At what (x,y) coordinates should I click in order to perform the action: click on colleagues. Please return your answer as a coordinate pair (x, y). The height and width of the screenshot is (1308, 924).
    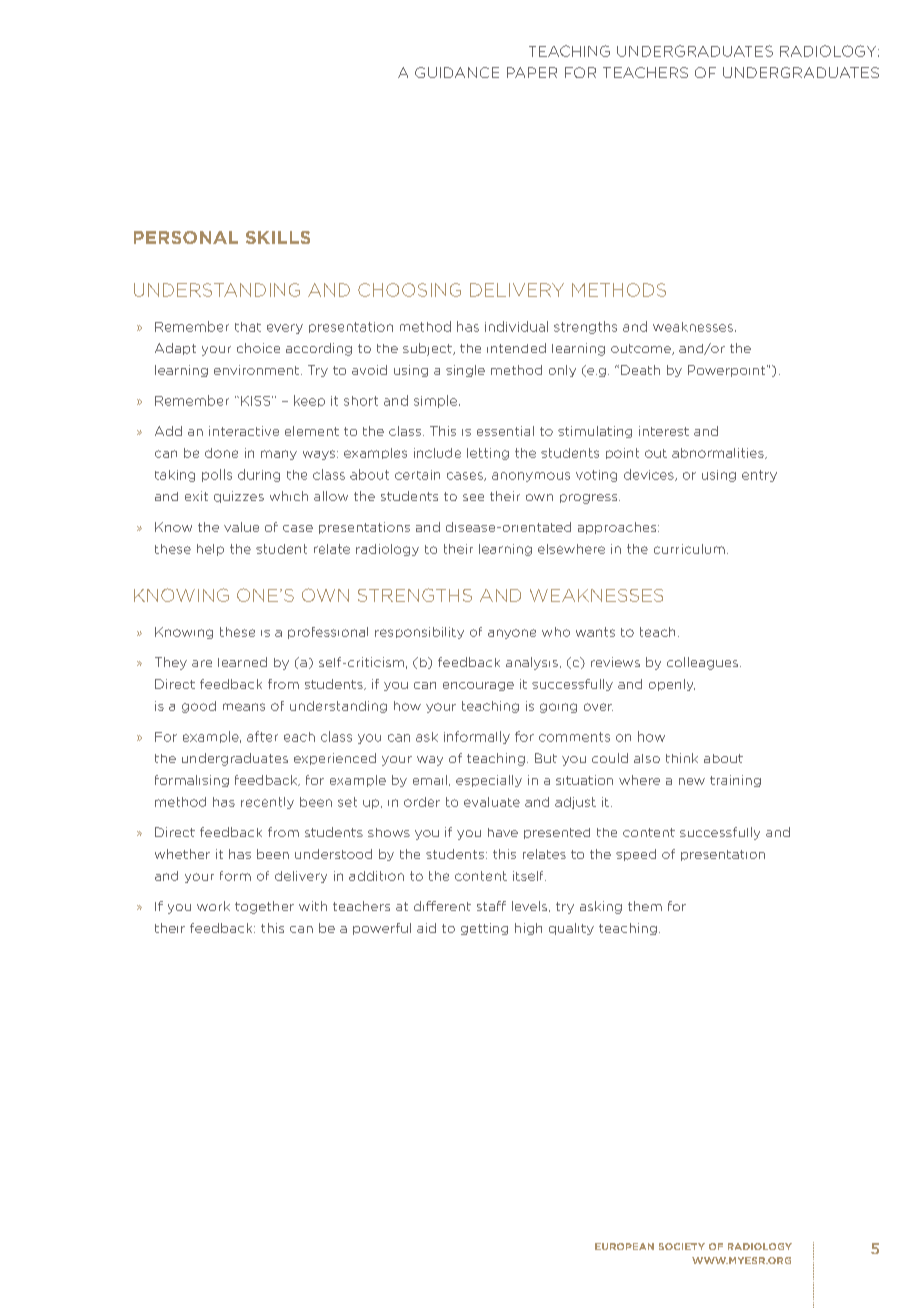
    Looking at the image, I should click on (704, 663).
